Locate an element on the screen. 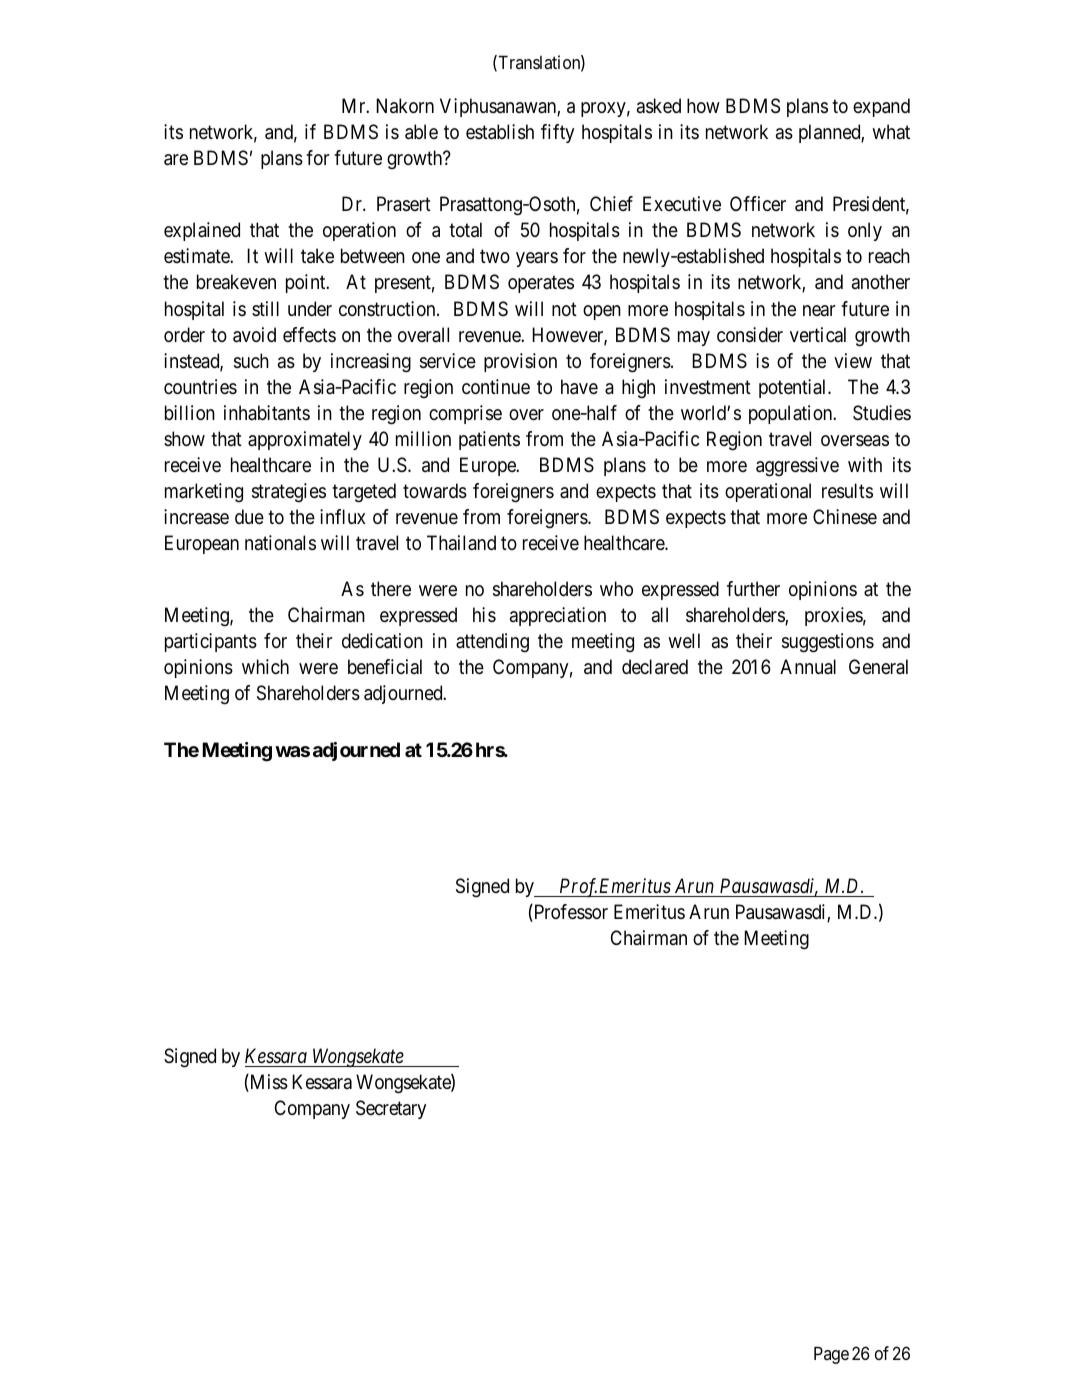  inhabitants is located at coordinates (267, 413).
